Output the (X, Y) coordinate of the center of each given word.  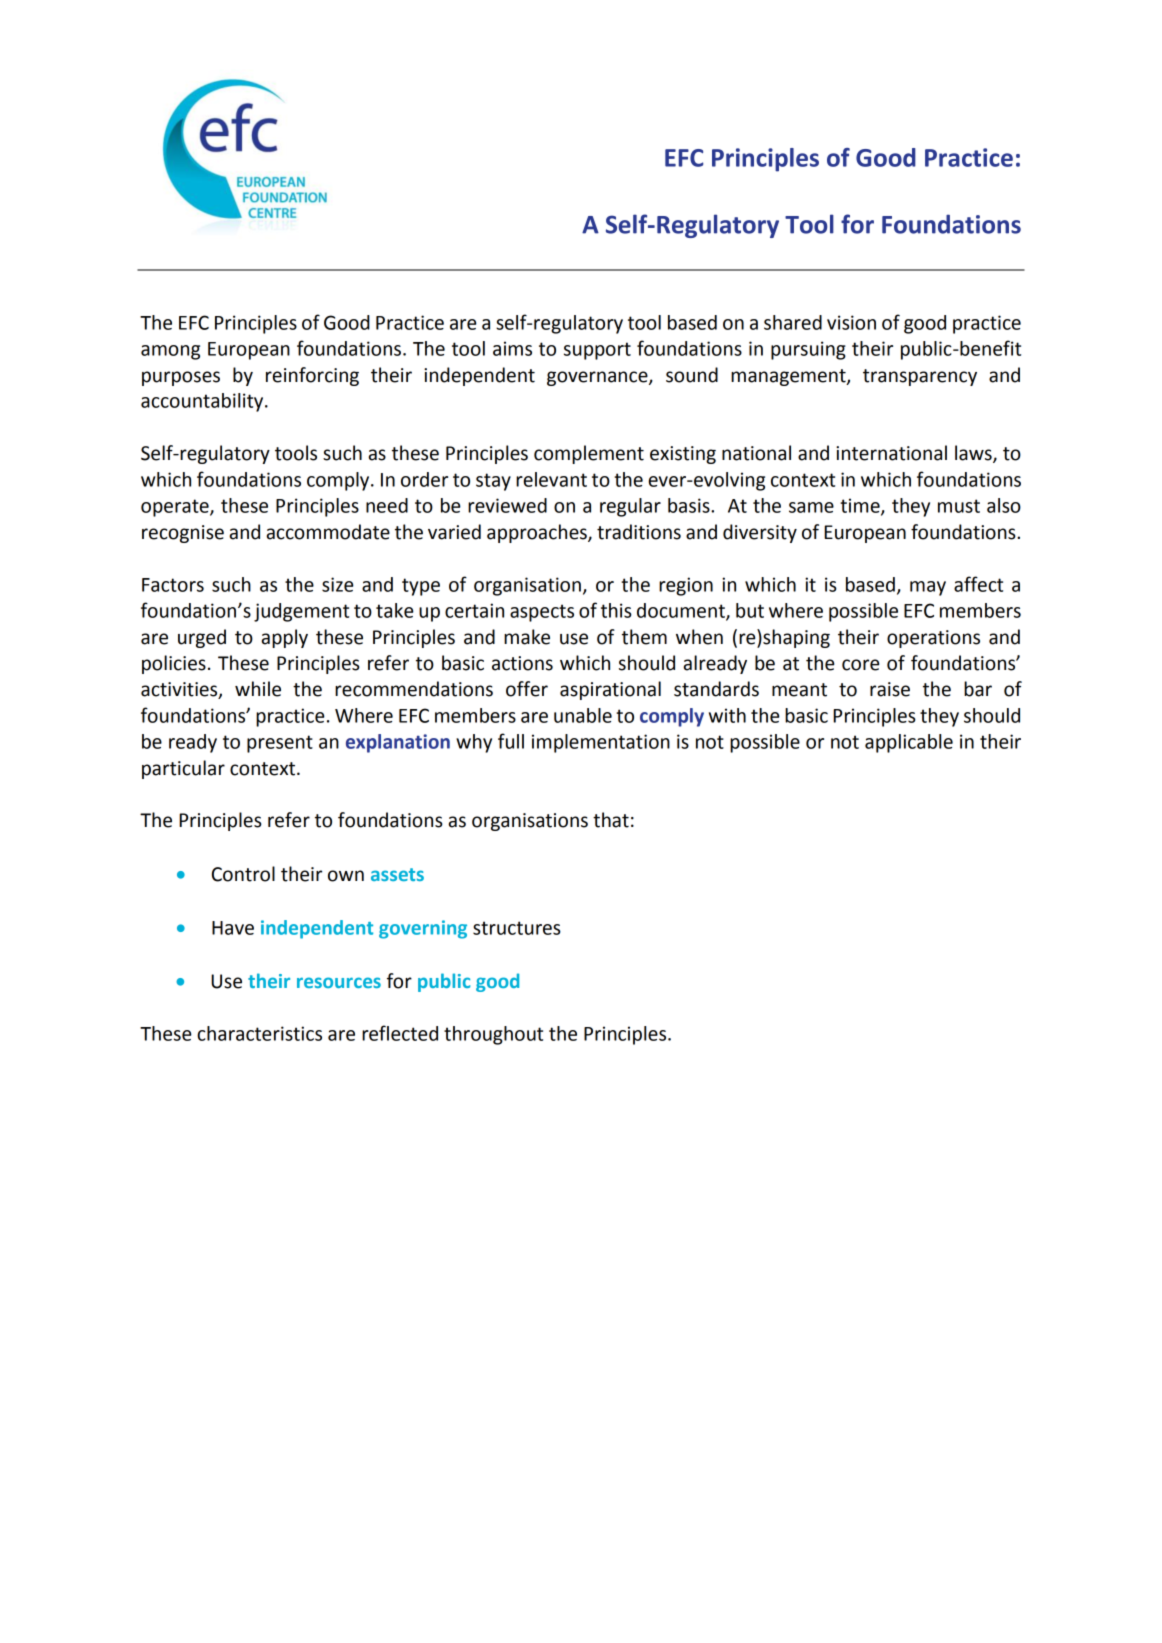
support (597, 351)
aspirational (610, 690)
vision (851, 322)
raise (890, 689)
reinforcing (312, 376)
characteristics (259, 1033)
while (258, 689)
